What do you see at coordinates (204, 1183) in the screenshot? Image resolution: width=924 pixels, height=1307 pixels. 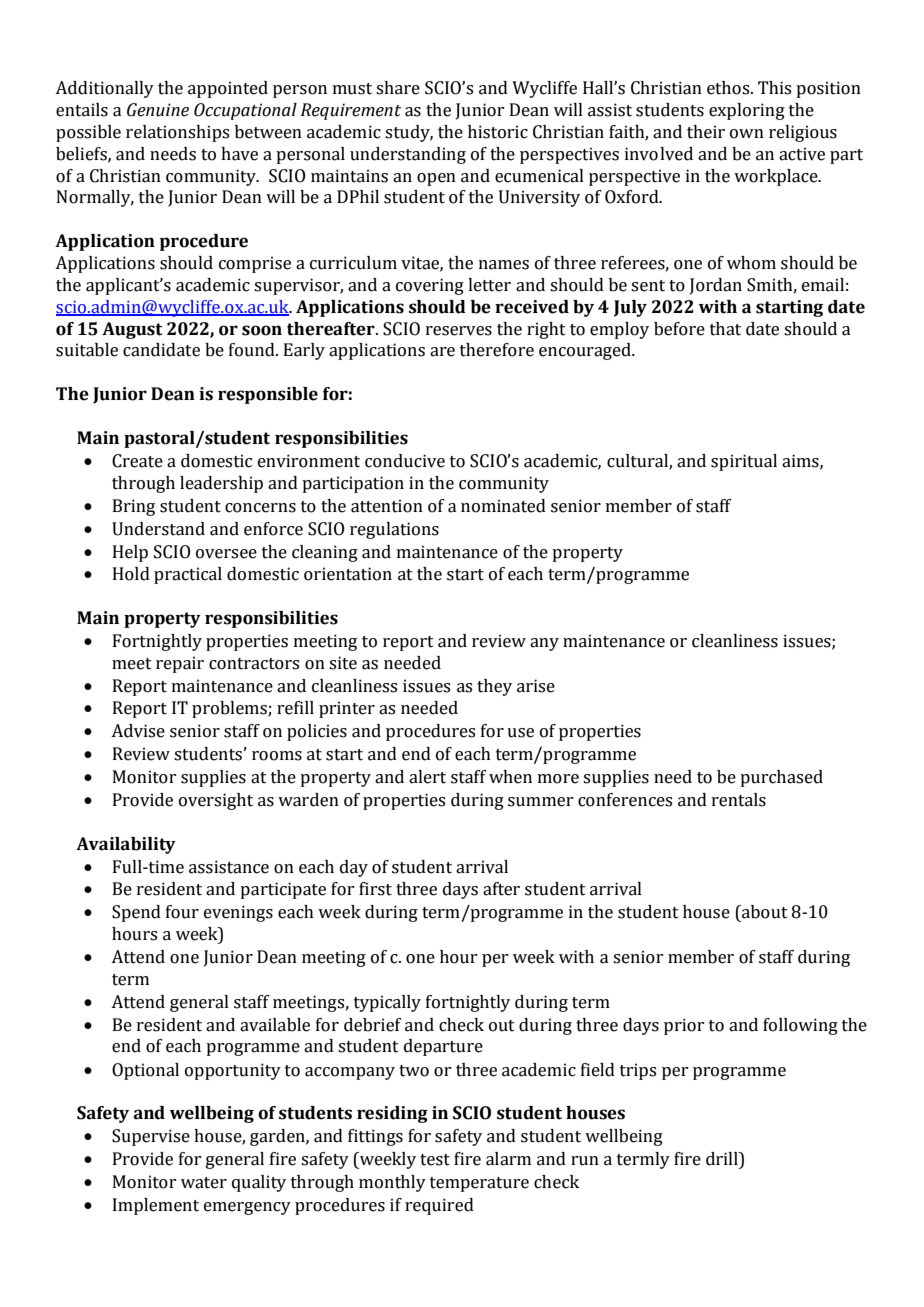 I see `water` at bounding box center [204, 1183].
